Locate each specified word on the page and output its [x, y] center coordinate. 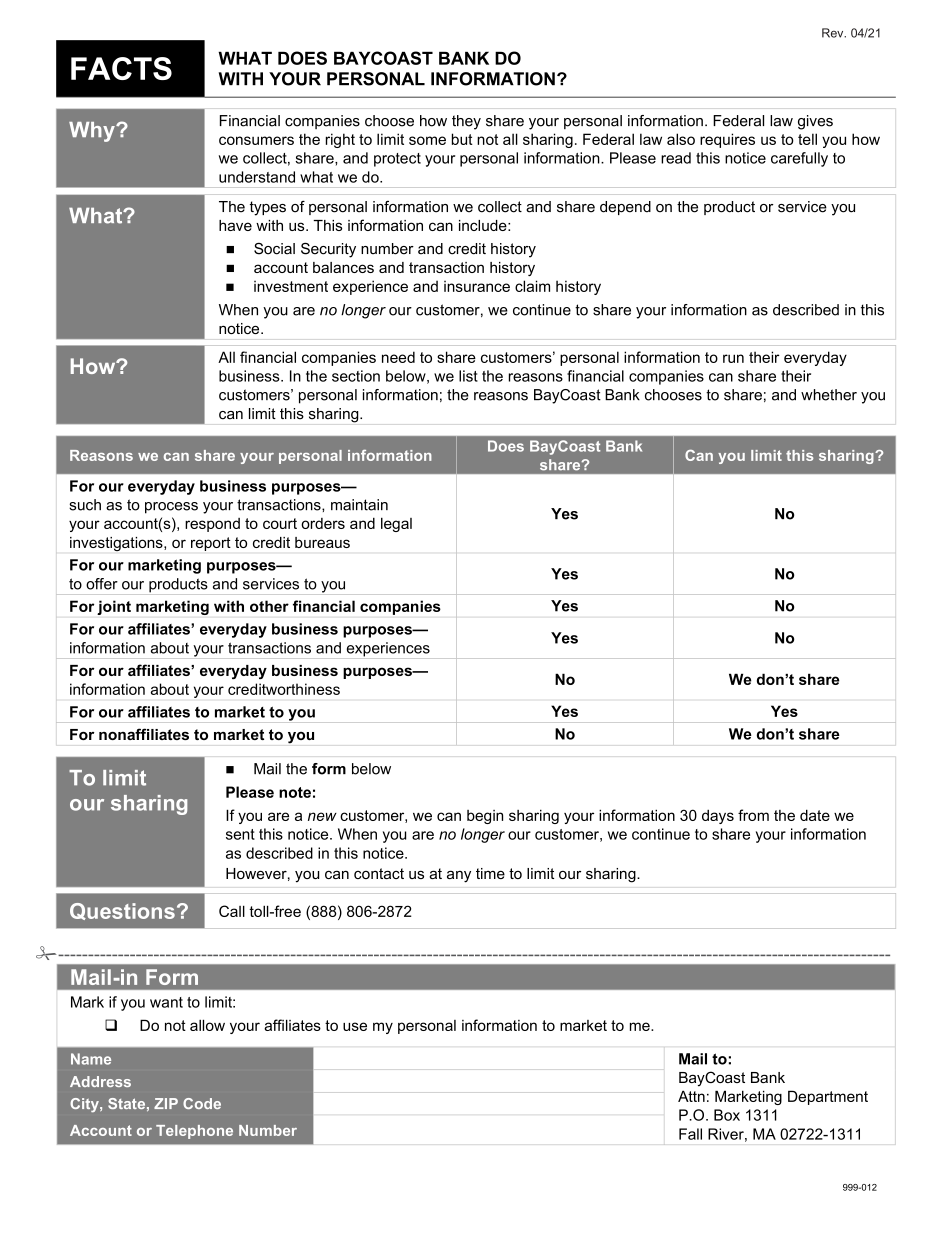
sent [240, 834]
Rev [834, 33]
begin [485, 817]
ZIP [166, 1103]
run [733, 358]
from [753, 815]
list [468, 376]
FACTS [121, 68]
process [171, 508]
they [466, 122]
